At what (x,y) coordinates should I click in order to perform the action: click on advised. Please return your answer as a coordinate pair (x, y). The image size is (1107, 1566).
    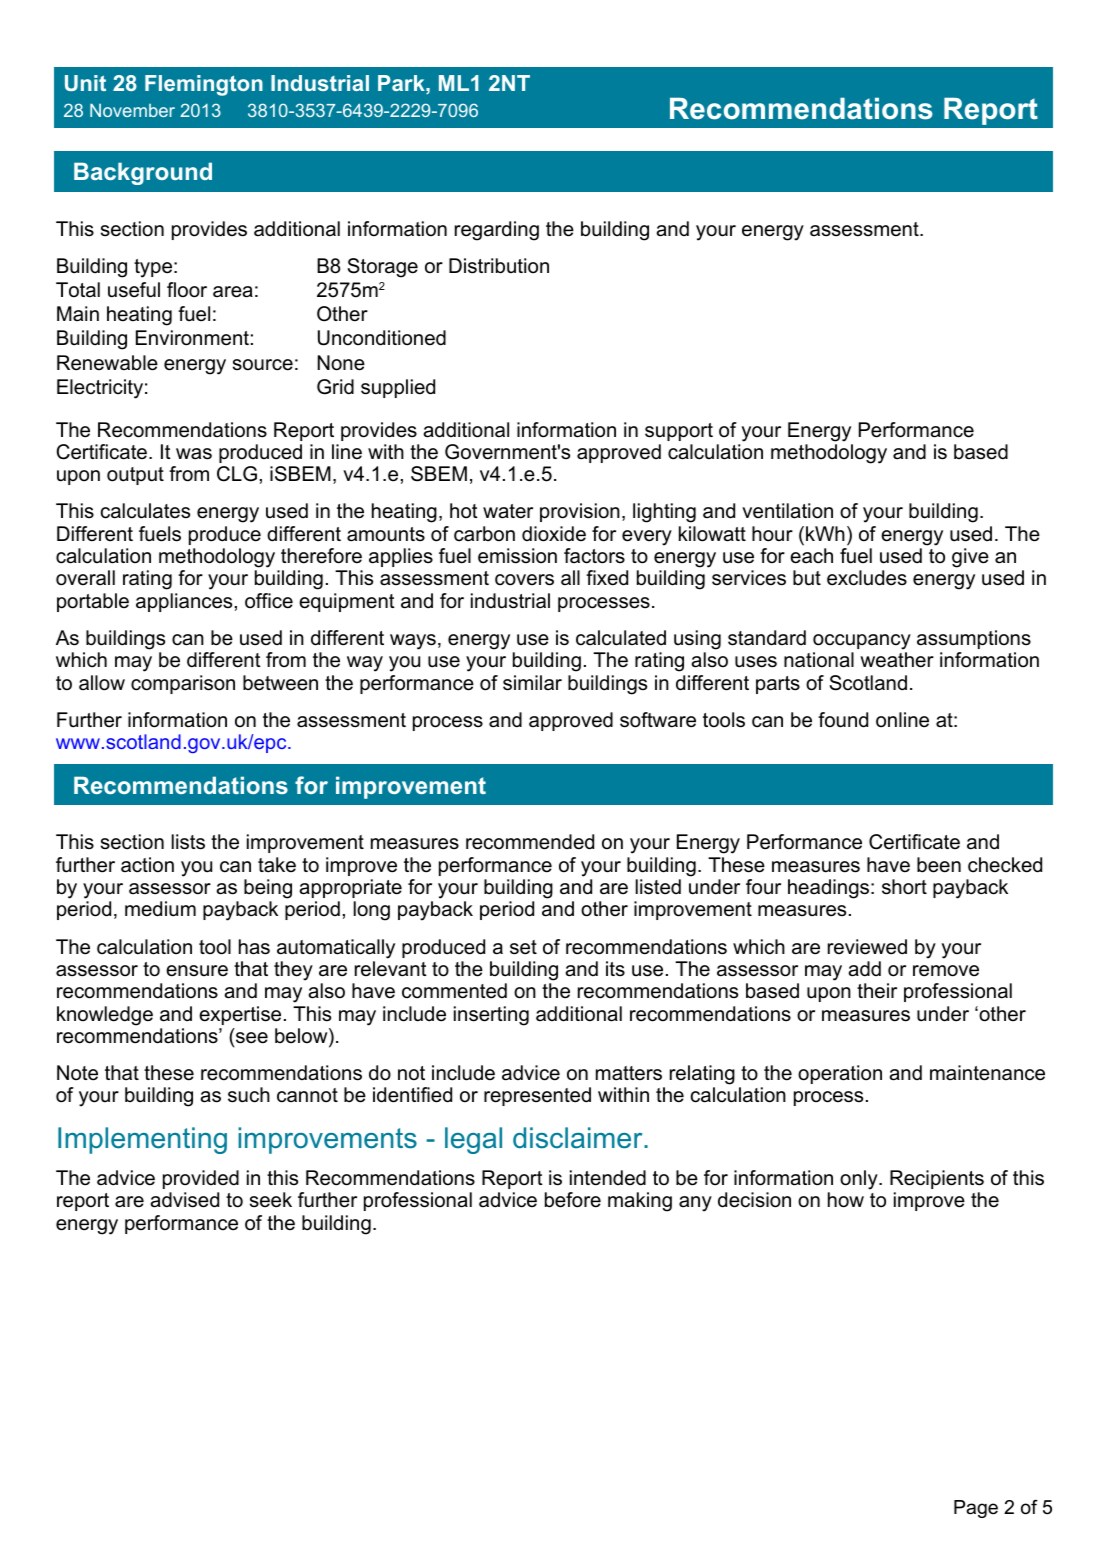
    Looking at the image, I should click on (184, 1200).
